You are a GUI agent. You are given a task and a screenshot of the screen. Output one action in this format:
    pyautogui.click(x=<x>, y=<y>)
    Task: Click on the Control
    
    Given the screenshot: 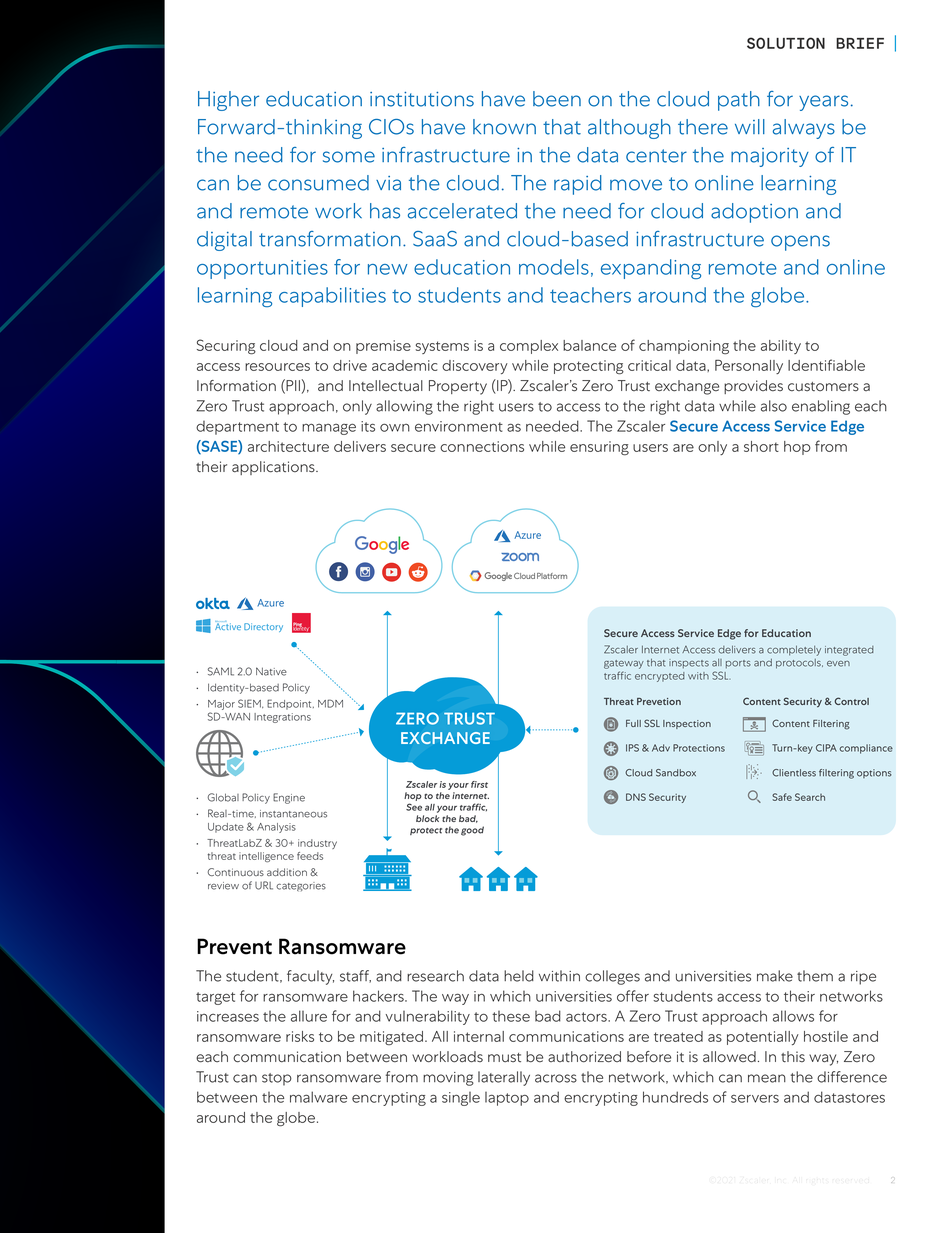 What is the action you would take?
    pyautogui.click(x=851, y=701)
